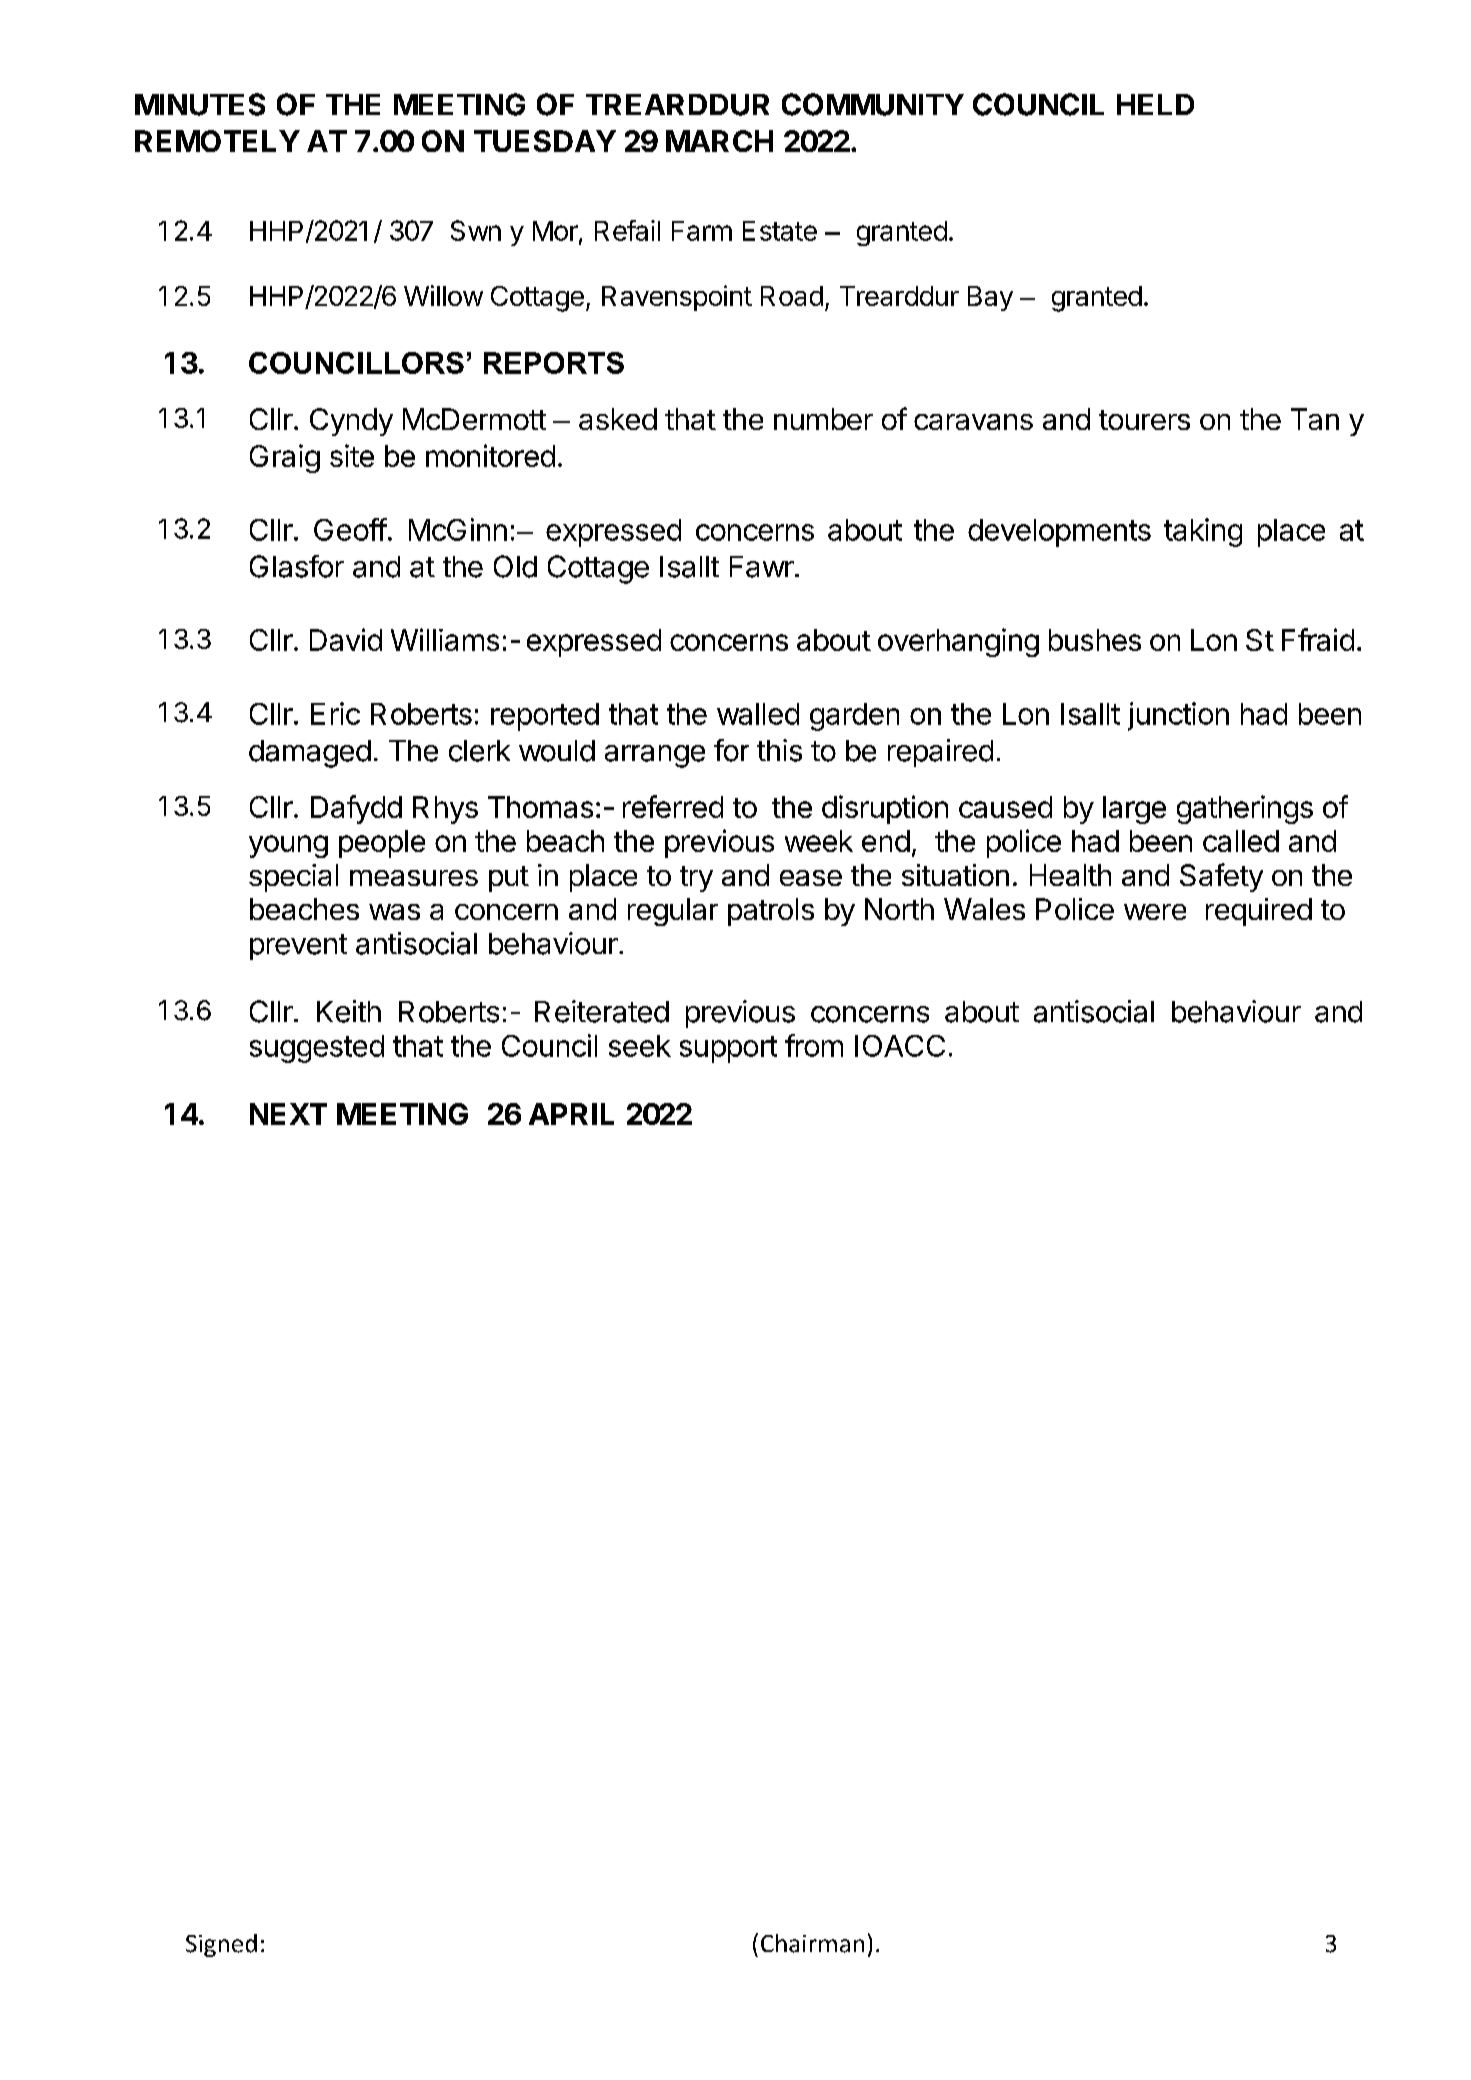 The height and width of the screenshot is (2080, 1471). I want to click on HELD, so click(1155, 104).
